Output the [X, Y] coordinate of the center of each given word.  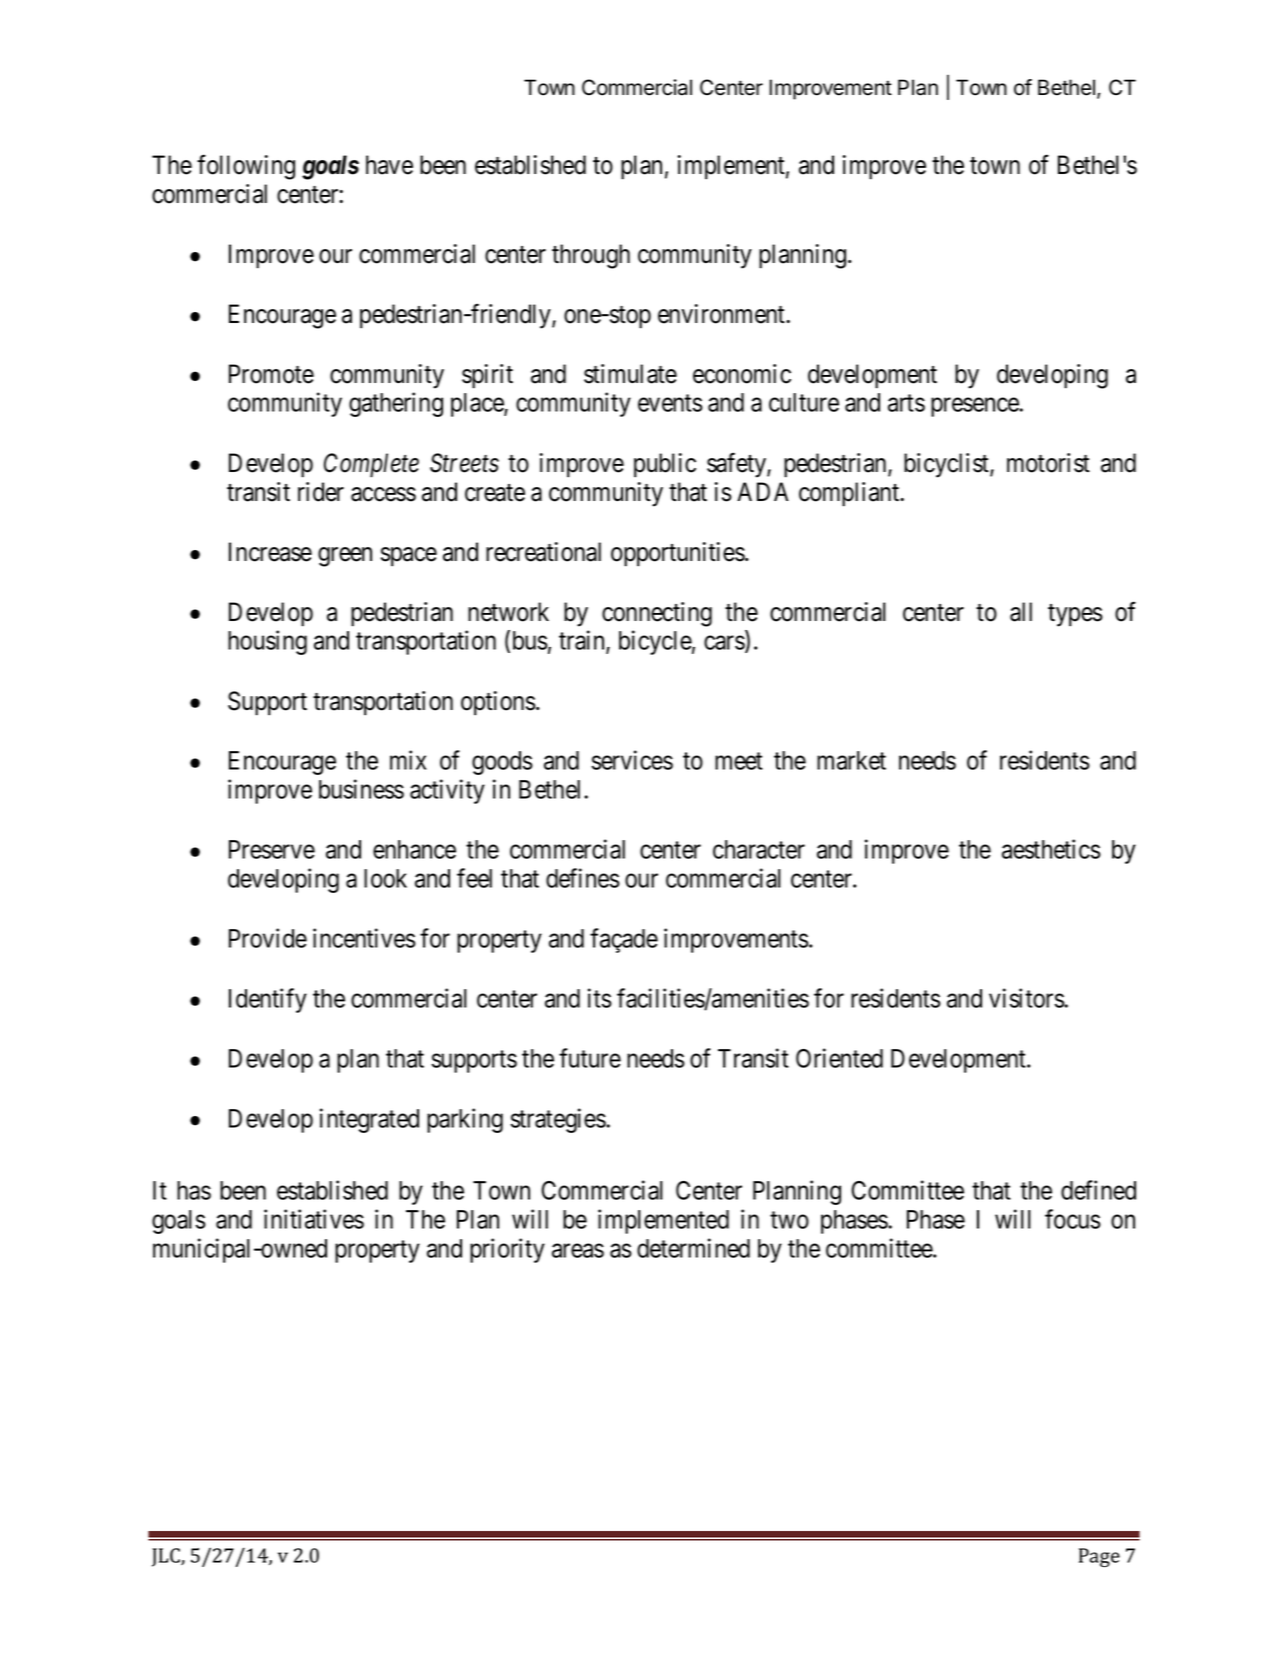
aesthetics [1051, 849]
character [759, 849]
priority [507, 1250]
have [389, 165]
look [385, 878]
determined [693, 1248]
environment [722, 314]
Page [1099, 1557]
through [591, 256]
